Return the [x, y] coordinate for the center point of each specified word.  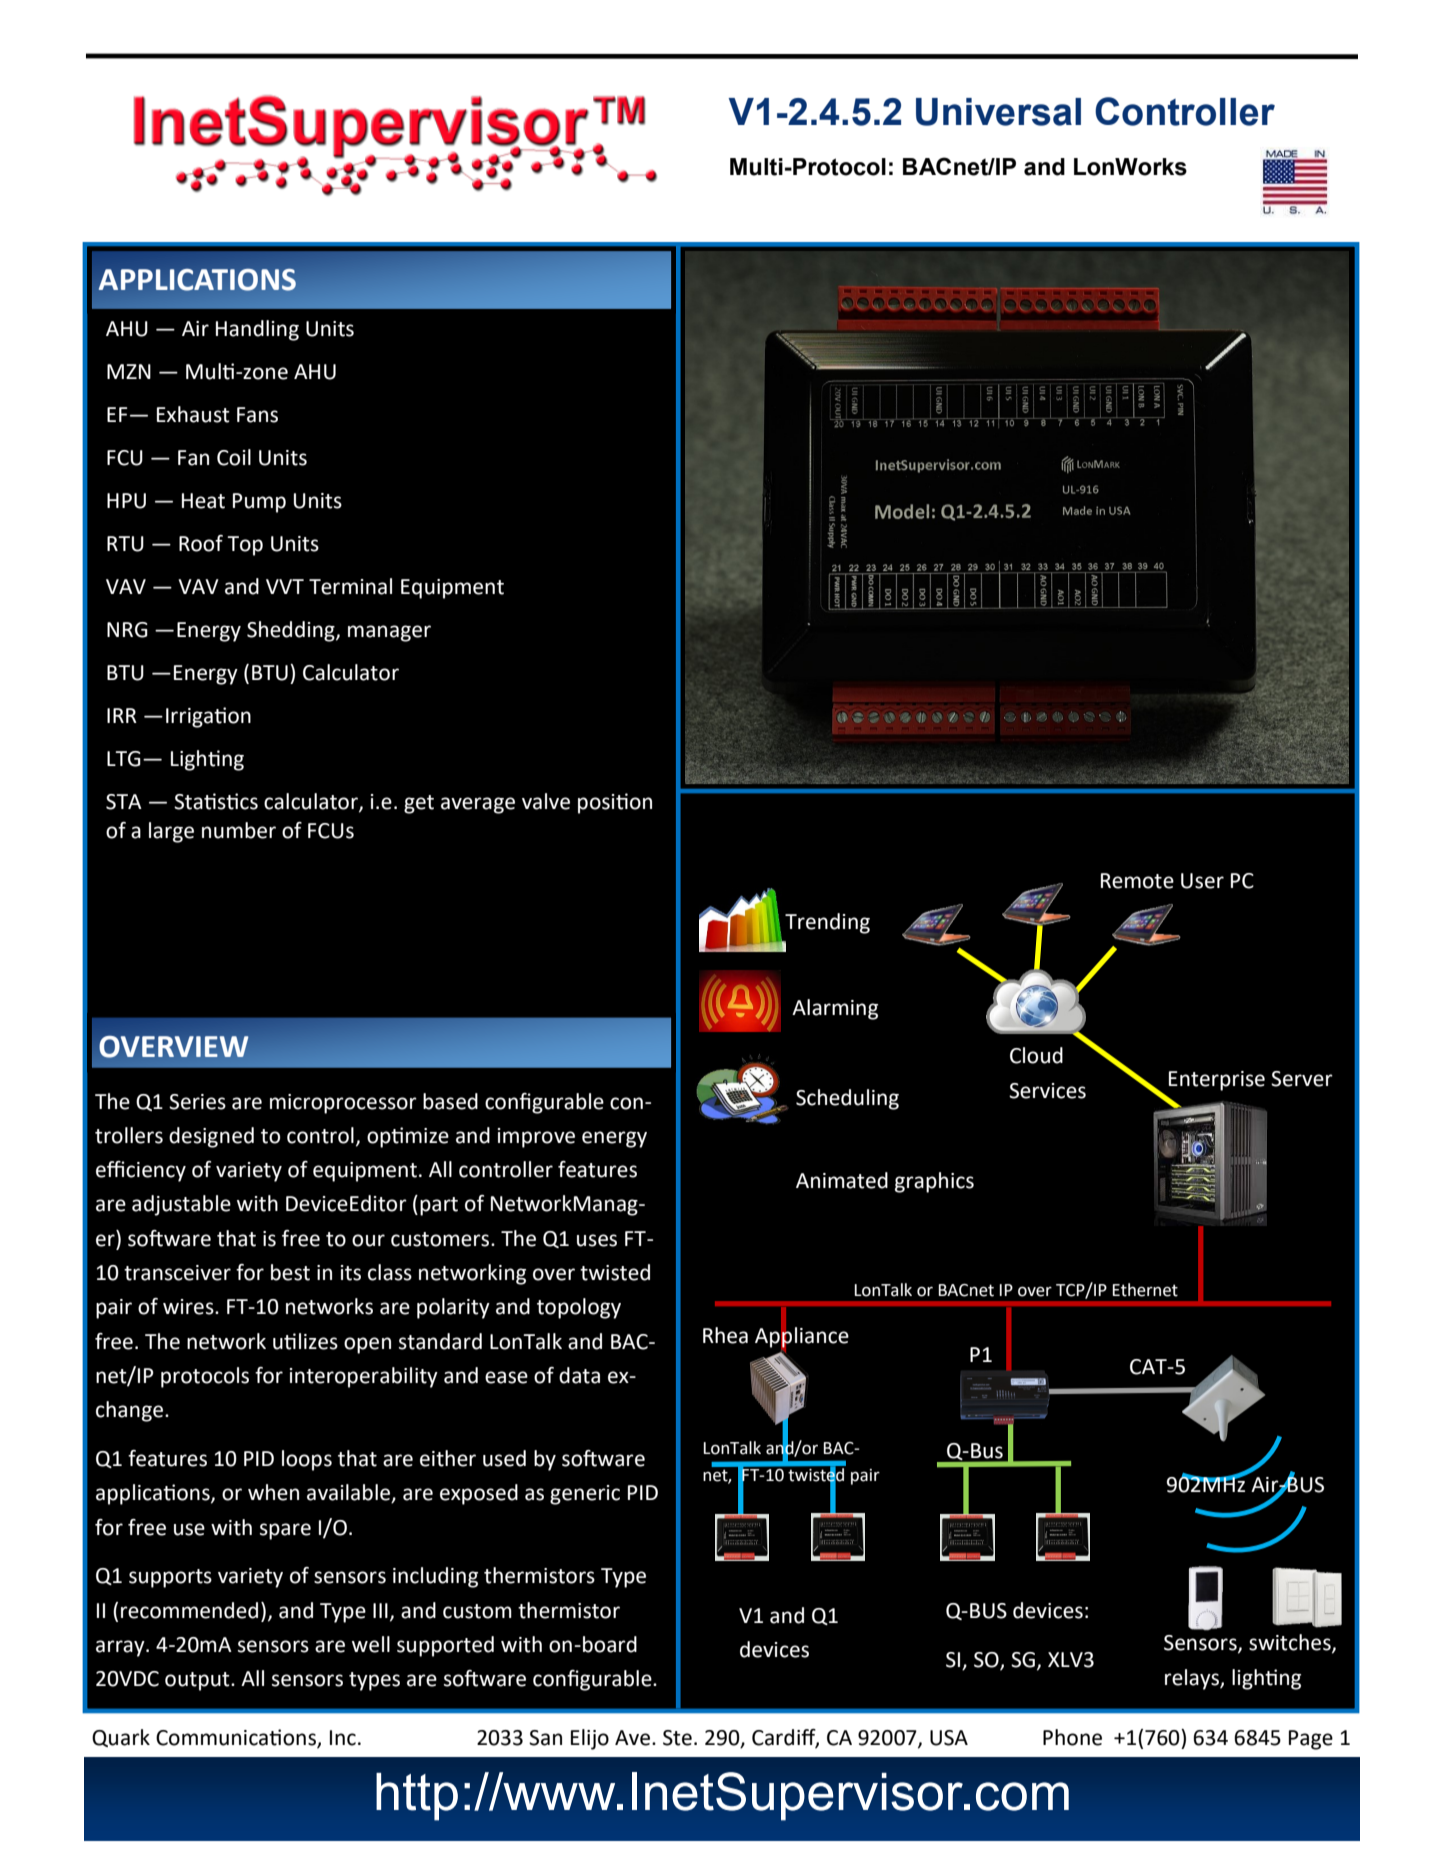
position [615, 803]
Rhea [725, 1335]
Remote [1137, 881]
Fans [257, 415]
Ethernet [1145, 1290]
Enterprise [1217, 1081]
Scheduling [847, 1099]
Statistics [216, 801]
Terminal [350, 586]
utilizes [305, 1341]
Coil [234, 457]
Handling [257, 330]
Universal [998, 112]
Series [197, 1102]
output [198, 1681]
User [1202, 881]
